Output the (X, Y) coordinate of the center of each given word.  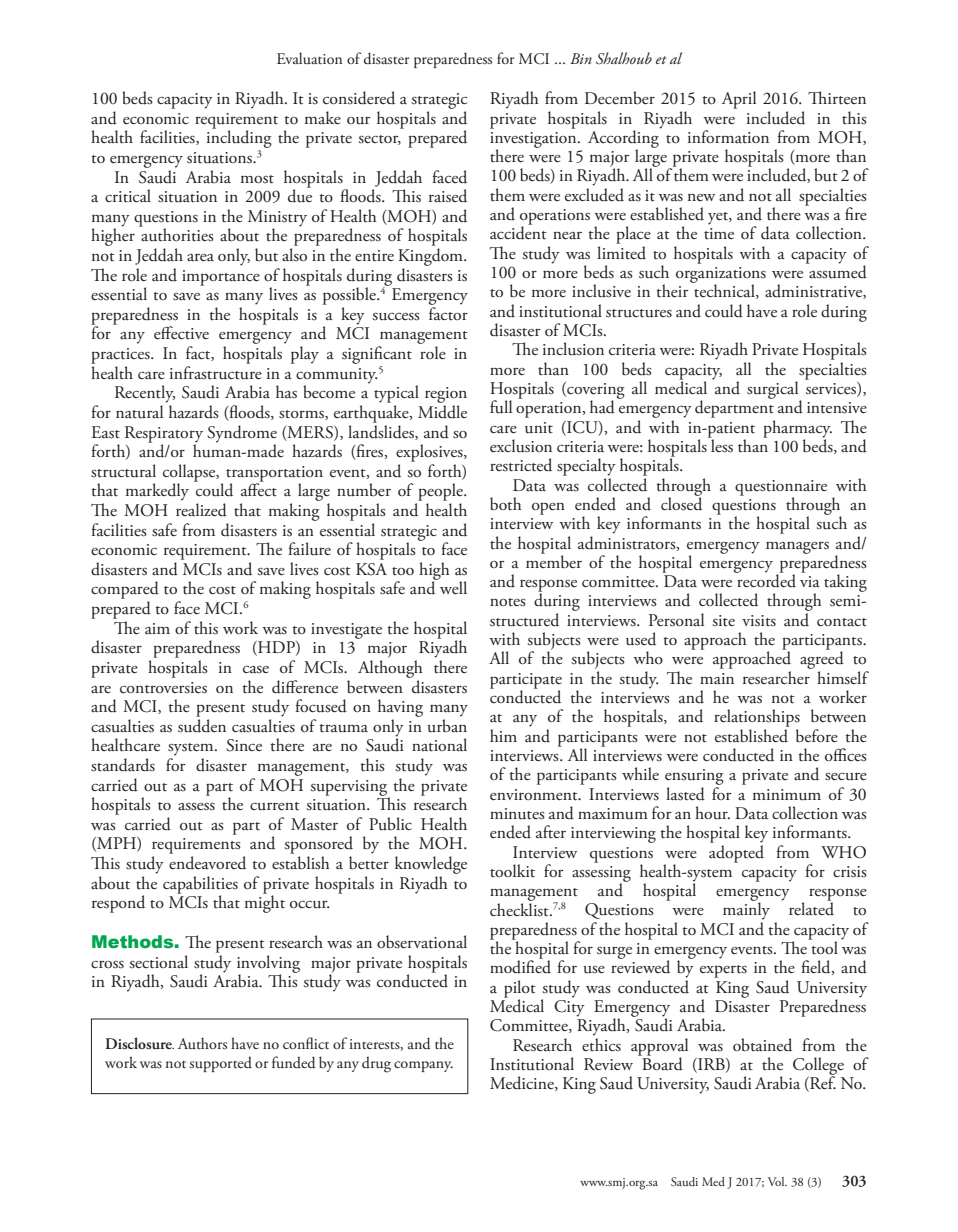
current (275, 806)
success (396, 317)
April (739, 100)
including (239, 139)
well (452, 587)
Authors (202, 1043)
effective (181, 333)
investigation (534, 141)
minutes (517, 814)
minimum (787, 794)
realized (201, 510)
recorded (765, 580)
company (423, 1066)
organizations (721, 276)
